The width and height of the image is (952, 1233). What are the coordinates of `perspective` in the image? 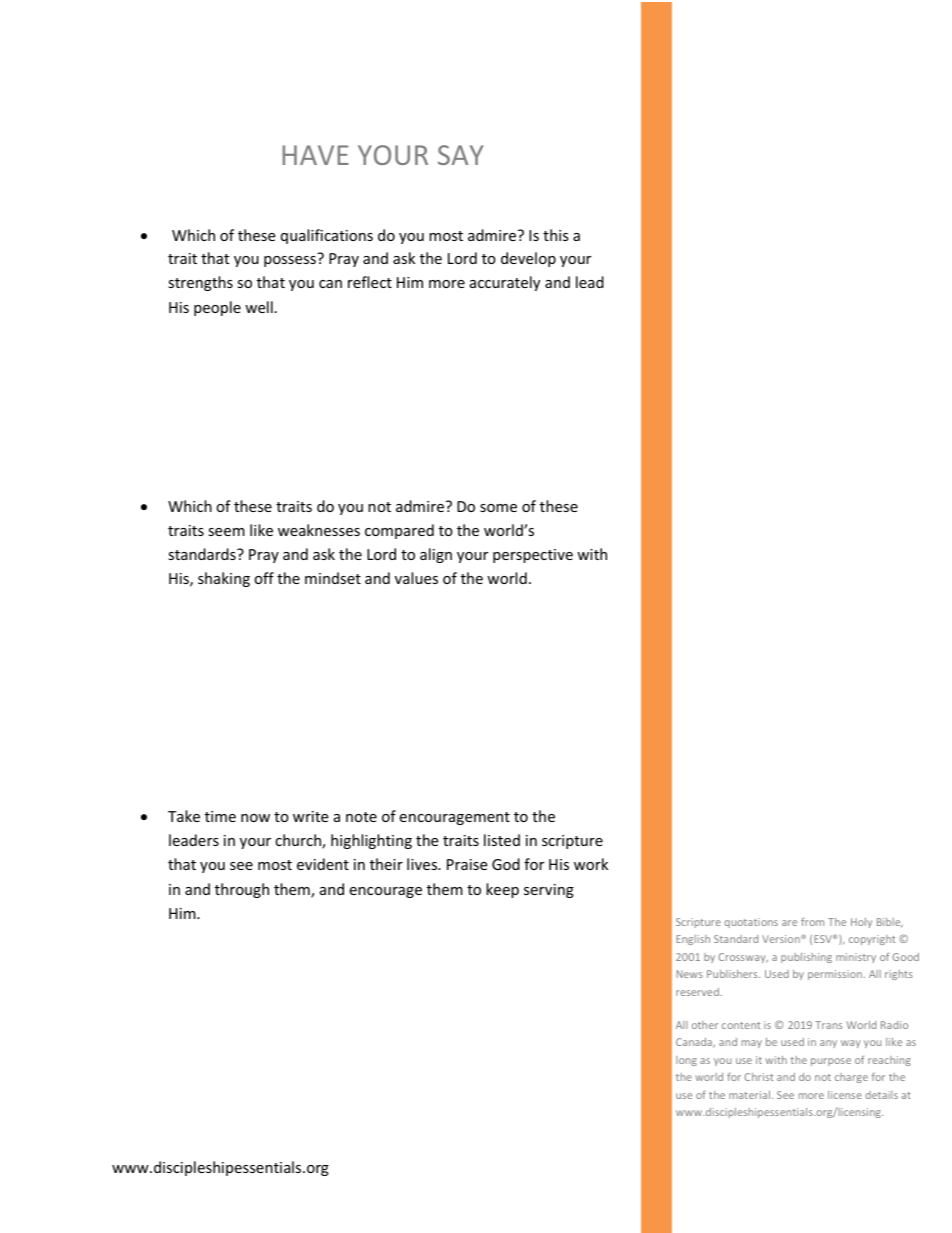 It's located at (533, 556).
